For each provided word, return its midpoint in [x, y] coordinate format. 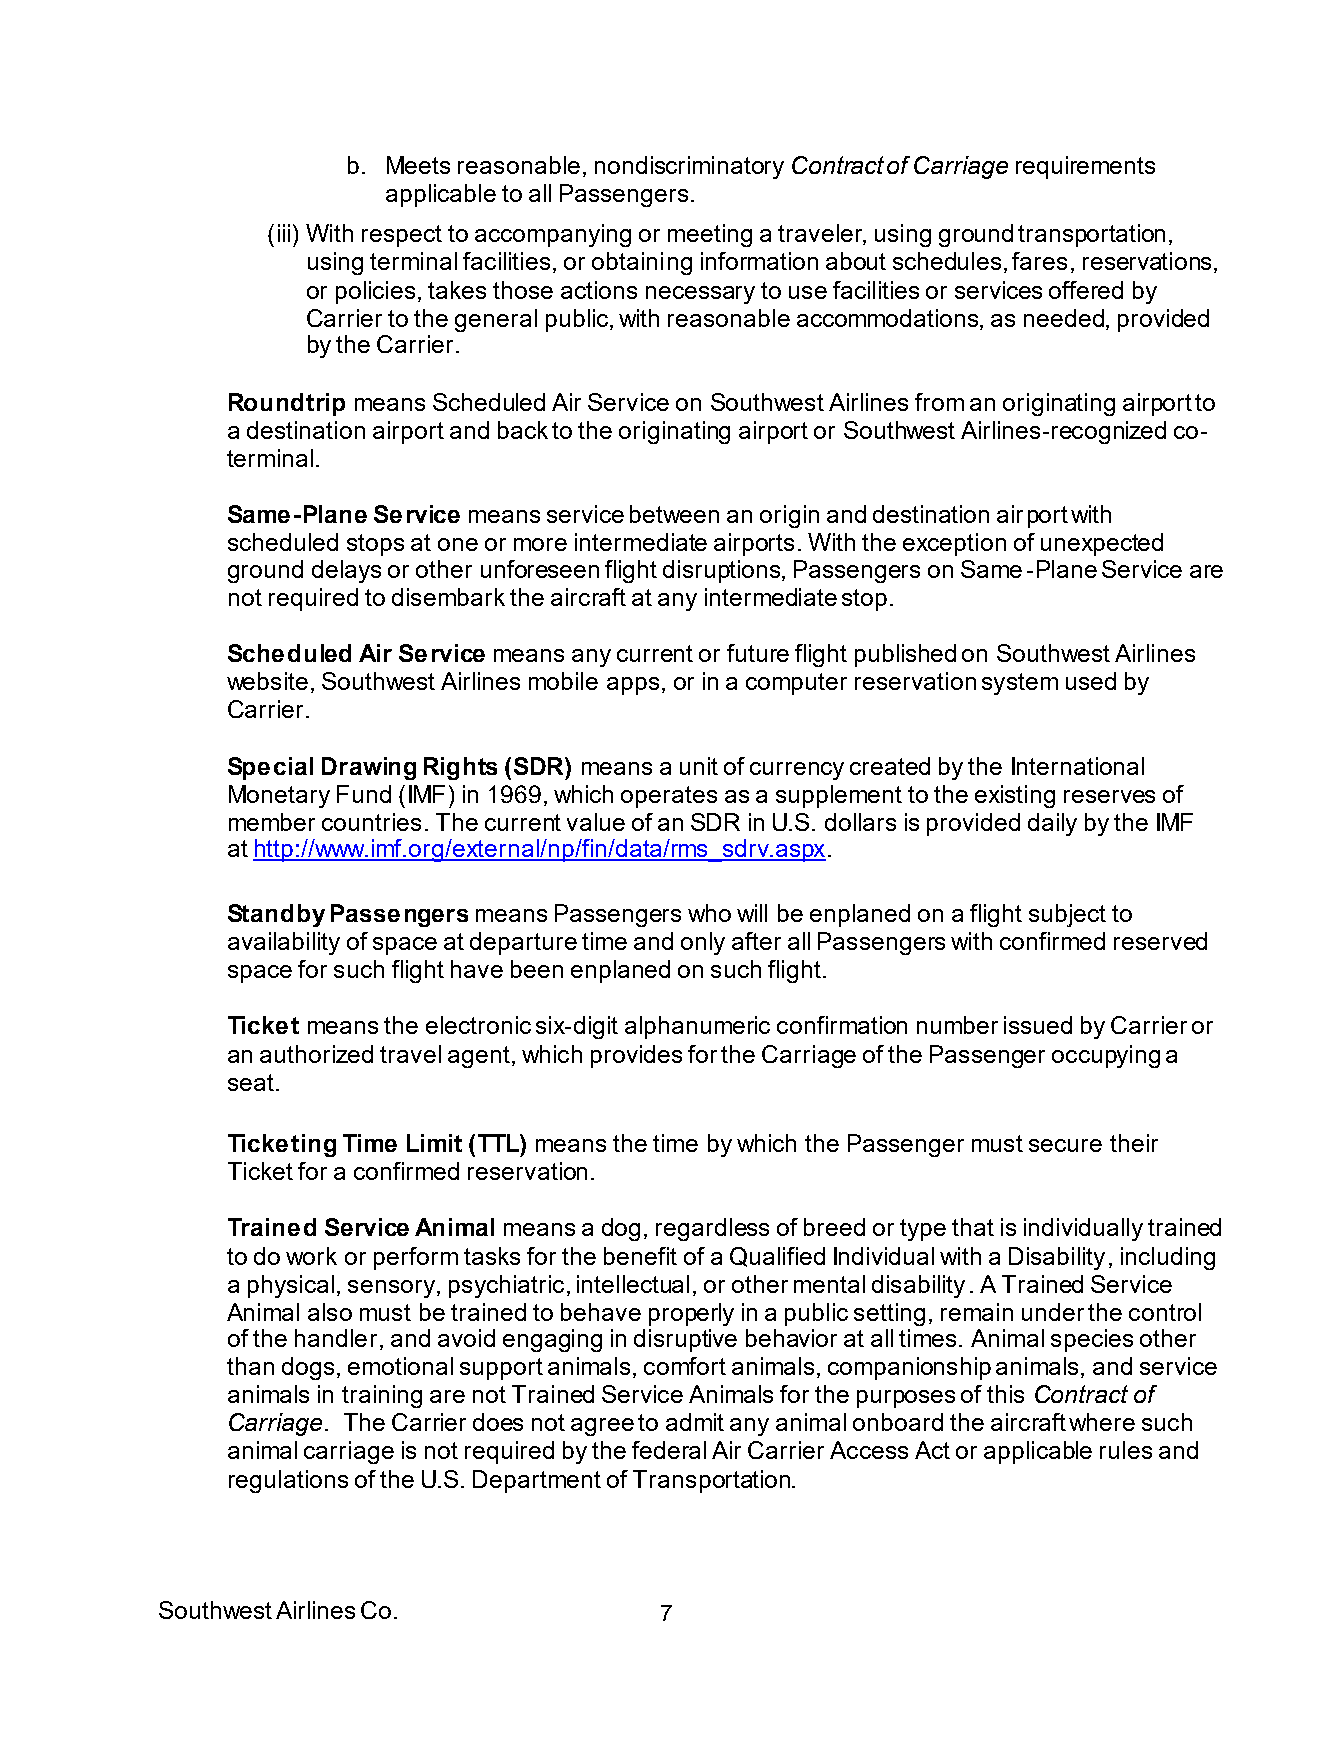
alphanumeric [697, 1027]
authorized [316, 1054]
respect [402, 236]
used [1091, 681]
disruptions [723, 571]
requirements [1085, 167]
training [382, 1396]
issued [1038, 1025]
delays [346, 571]
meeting [710, 235]
